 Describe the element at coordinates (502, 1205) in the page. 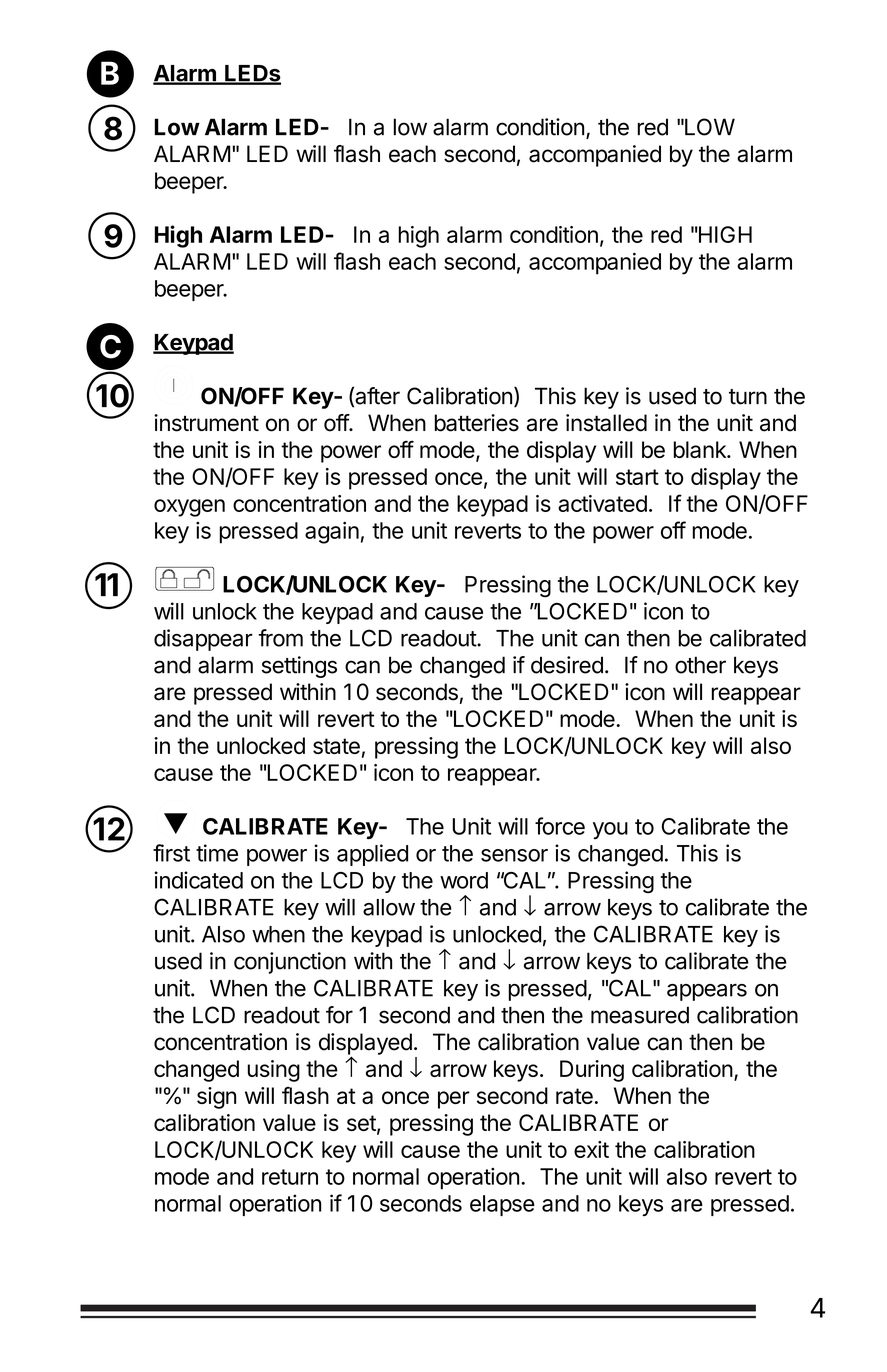

I see `elapse` at that location.
